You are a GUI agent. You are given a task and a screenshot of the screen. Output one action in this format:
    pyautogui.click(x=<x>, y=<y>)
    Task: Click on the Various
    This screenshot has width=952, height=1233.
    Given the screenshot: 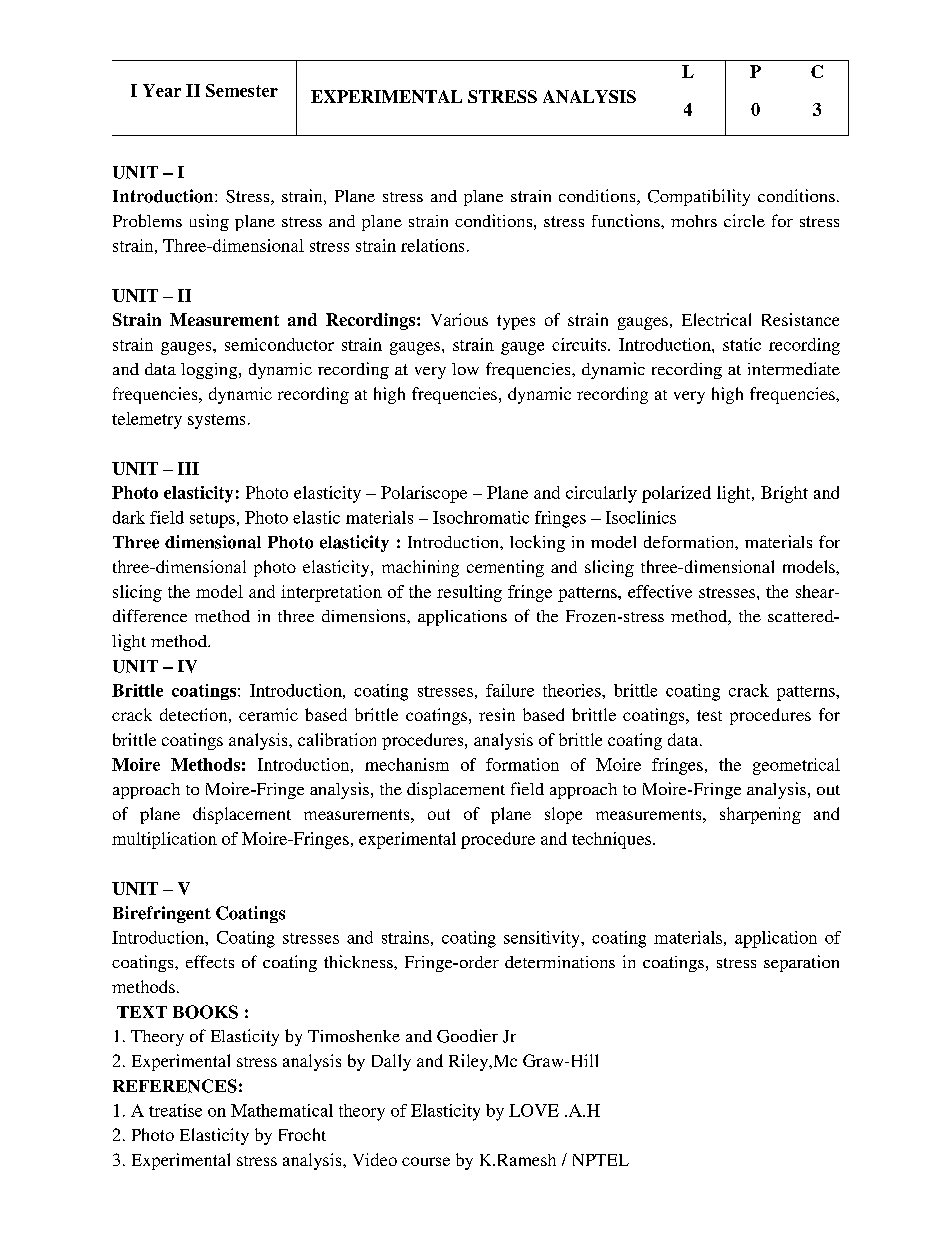 What is the action you would take?
    pyautogui.click(x=459, y=319)
